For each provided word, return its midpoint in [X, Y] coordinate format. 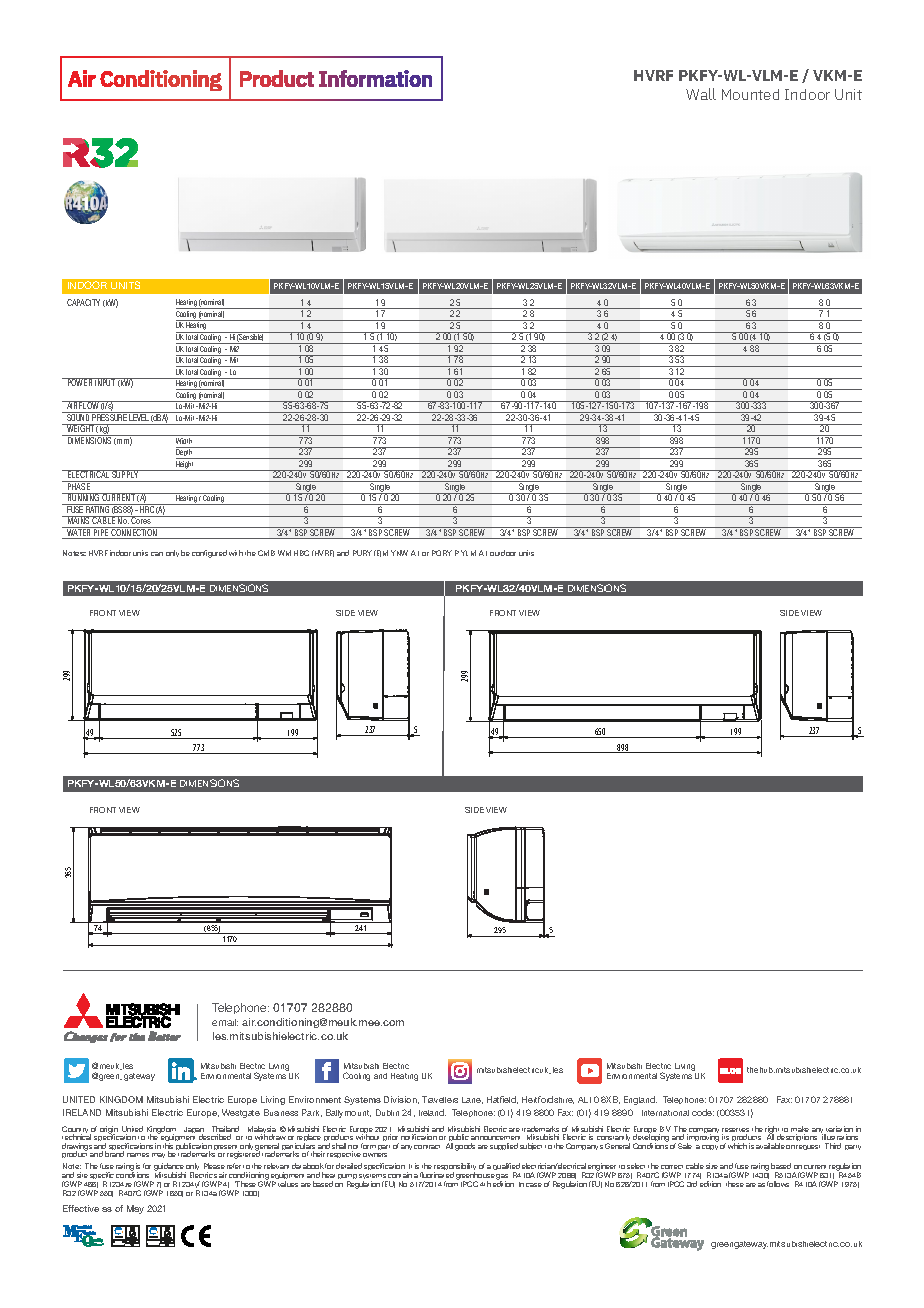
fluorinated [437, 1177]
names [138, 1155]
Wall [701, 94]
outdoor [503, 553]
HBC [301, 553]
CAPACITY [83, 302]
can [157, 554]
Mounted [750, 94]
